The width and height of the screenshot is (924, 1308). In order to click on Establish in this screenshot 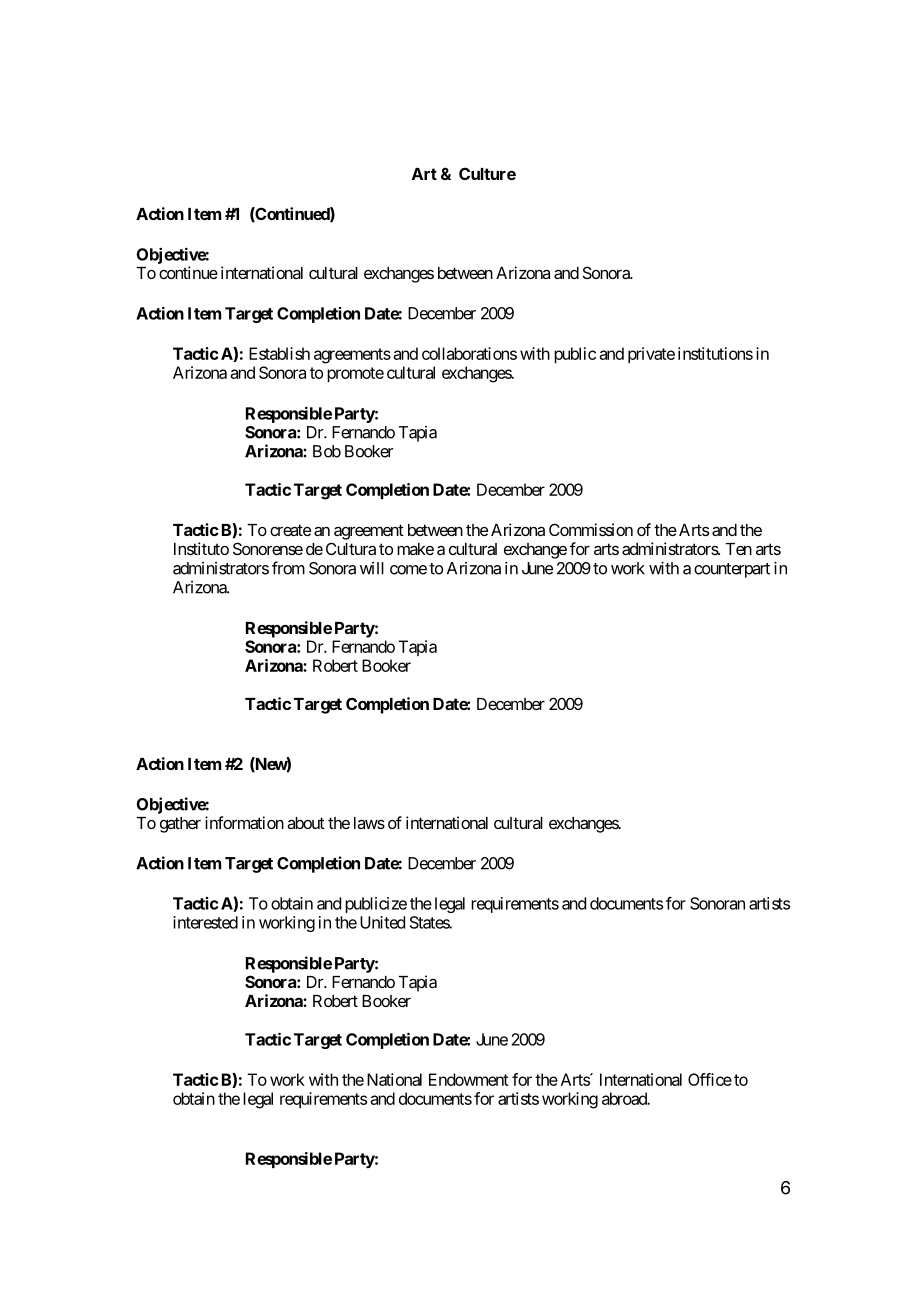, I will do `click(279, 353)`.
